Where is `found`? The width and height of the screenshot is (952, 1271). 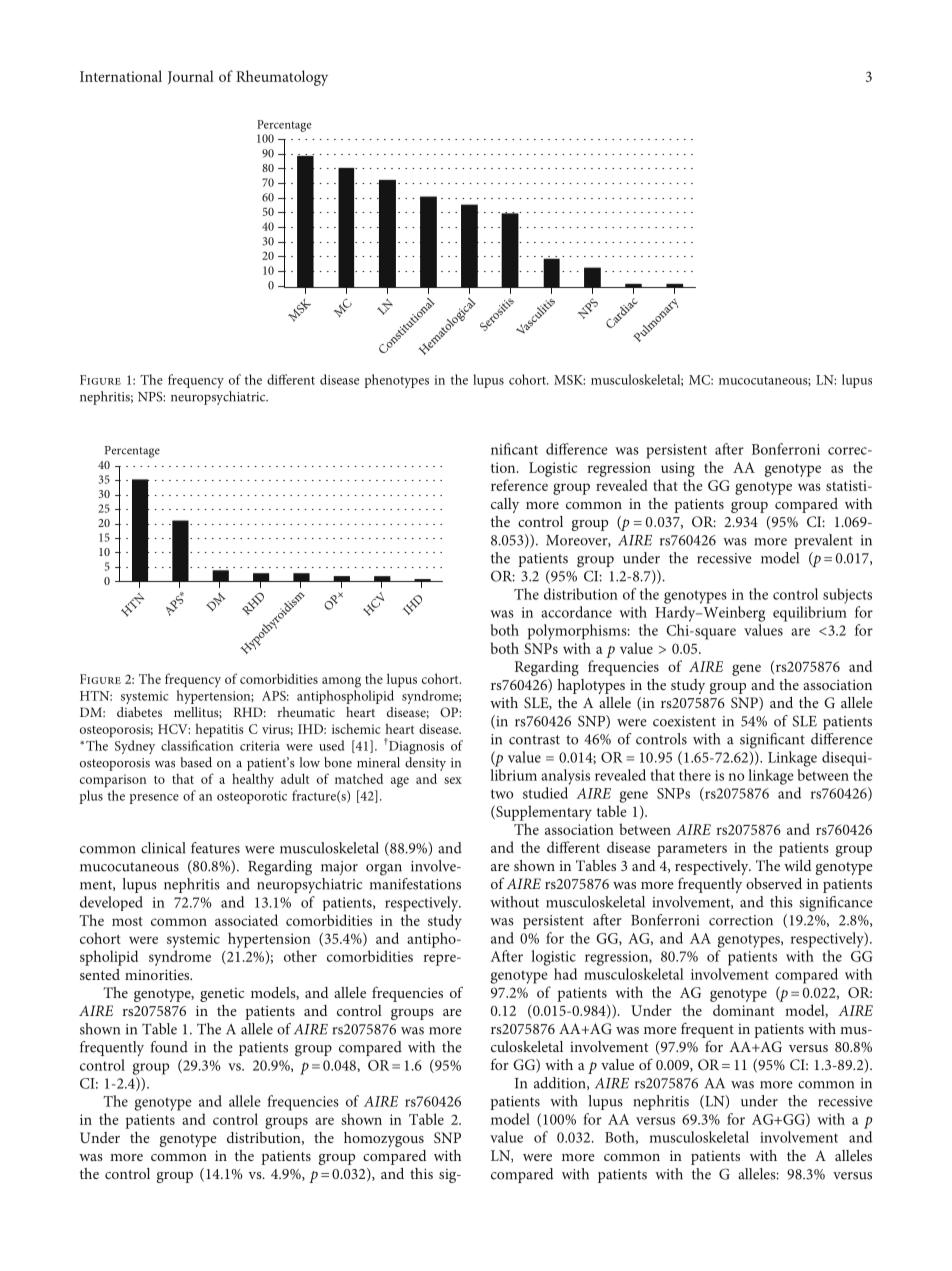 found is located at coordinates (169, 1047).
